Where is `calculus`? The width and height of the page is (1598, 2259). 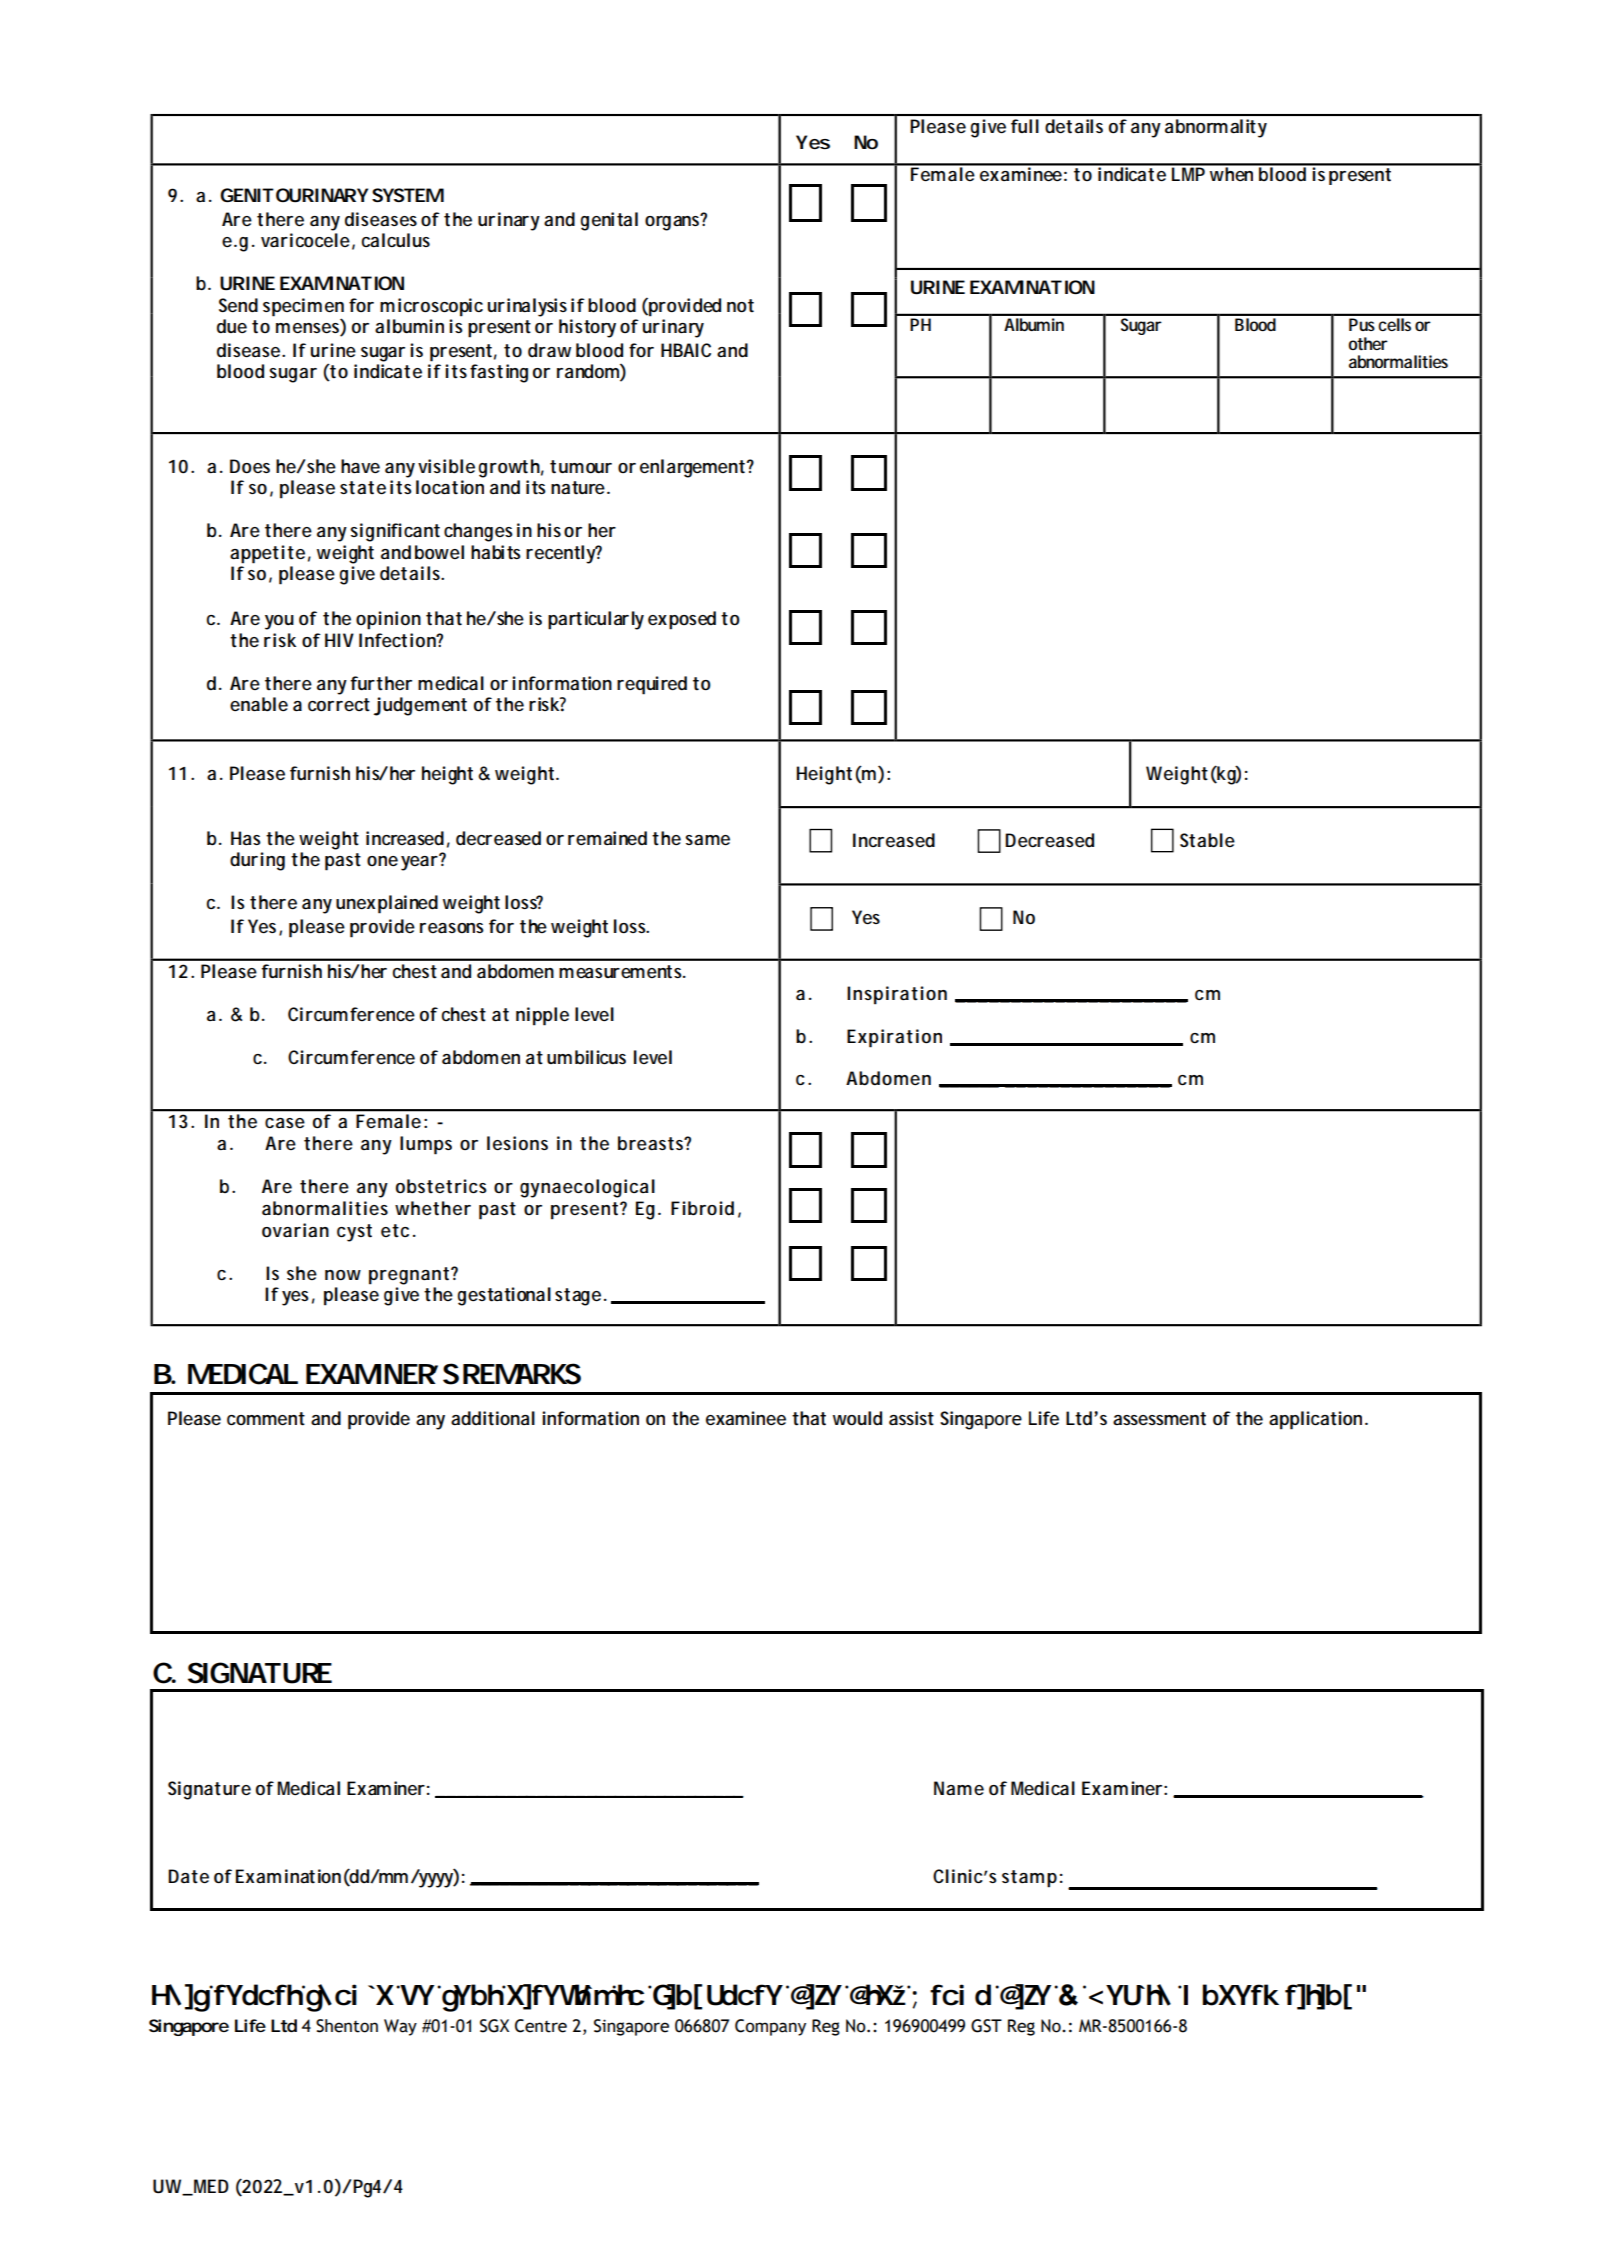
calculus is located at coordinates (396, 240).
